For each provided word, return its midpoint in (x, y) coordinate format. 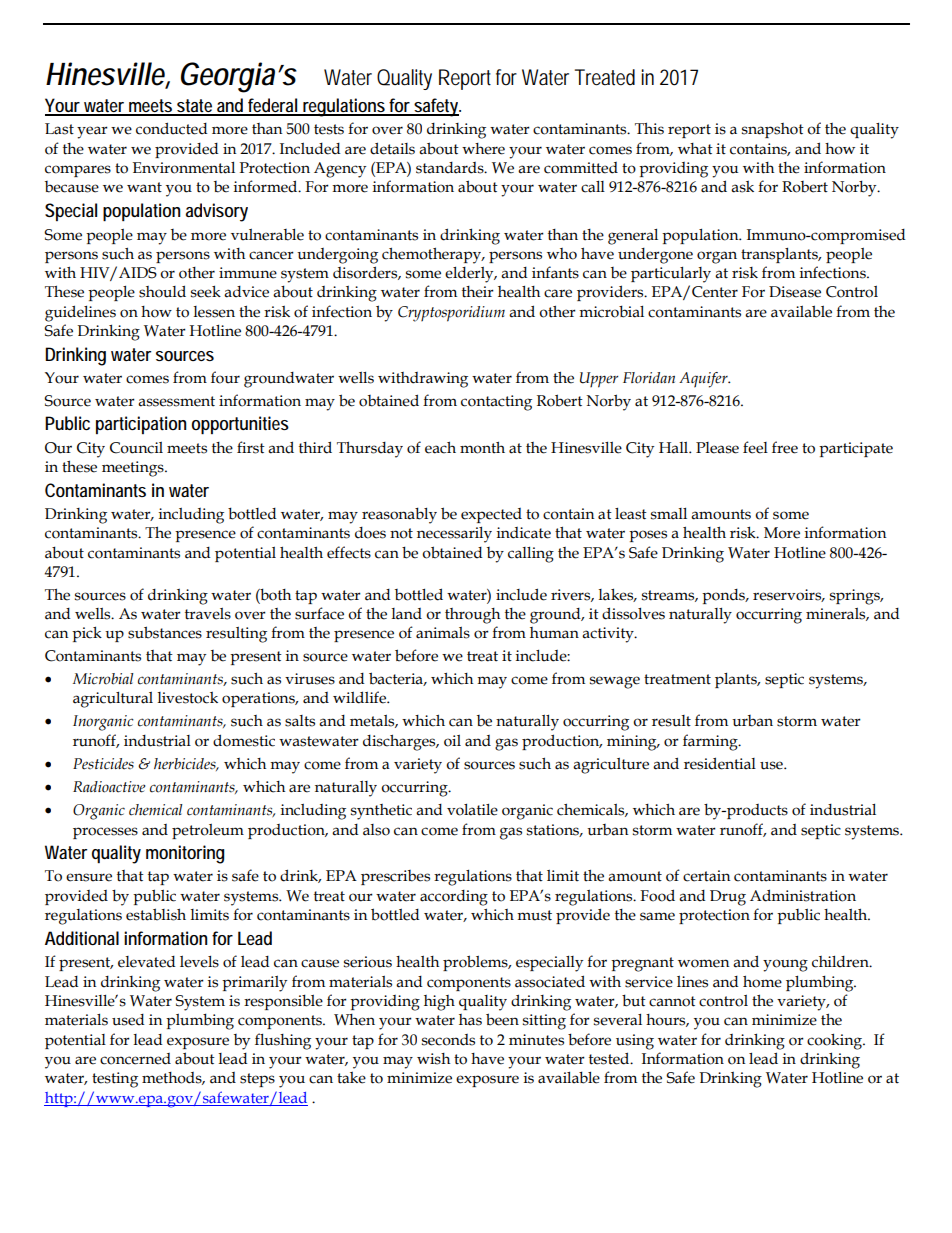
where (483, 149)
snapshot (773, 130)
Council (136, 448)
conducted (171, 128)
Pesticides (103, 764)
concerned (135, 1059)
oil (452, 741)
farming (711, 742)
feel (755, 447)
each (440, 447)
